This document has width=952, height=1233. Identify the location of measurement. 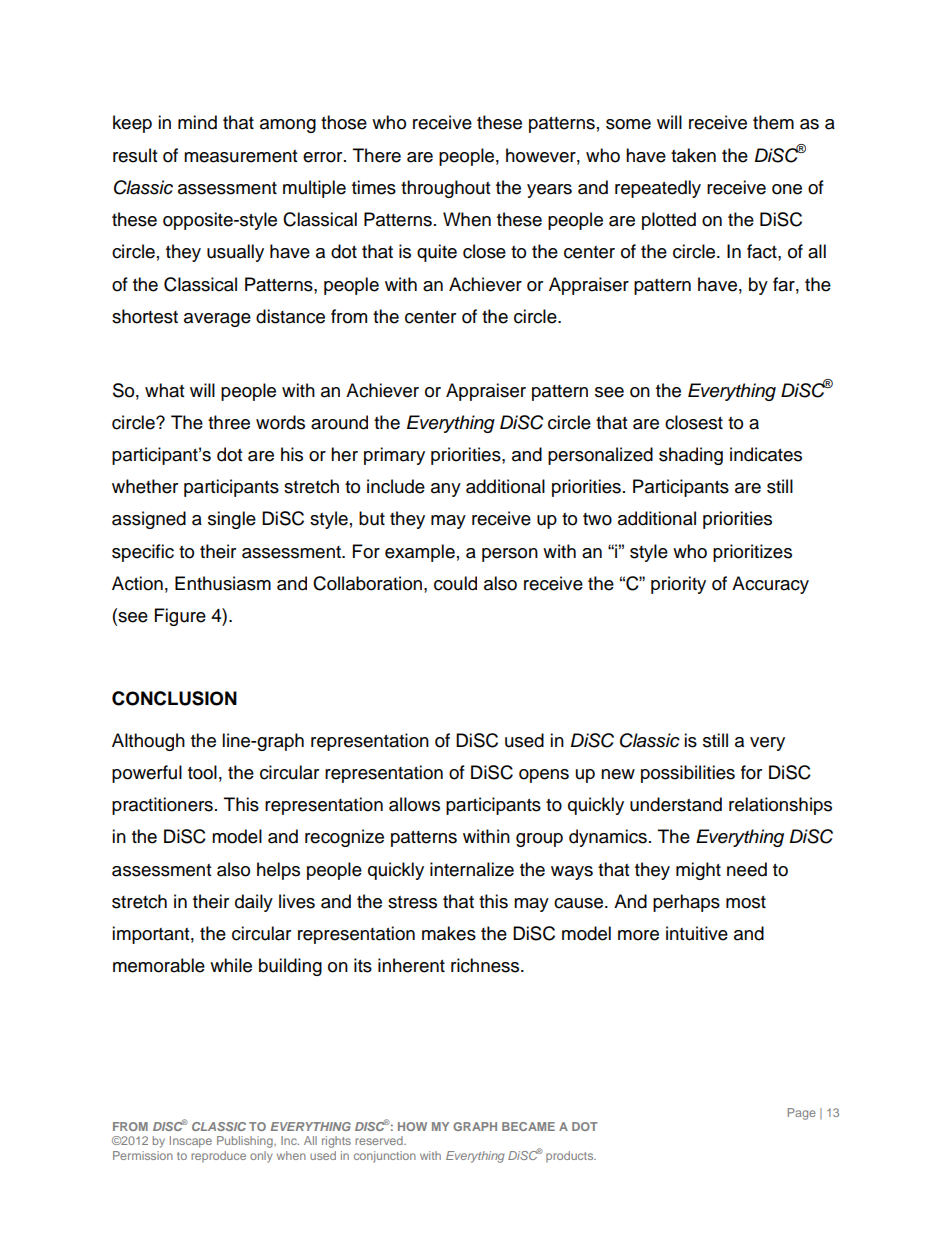
(240, 156).
